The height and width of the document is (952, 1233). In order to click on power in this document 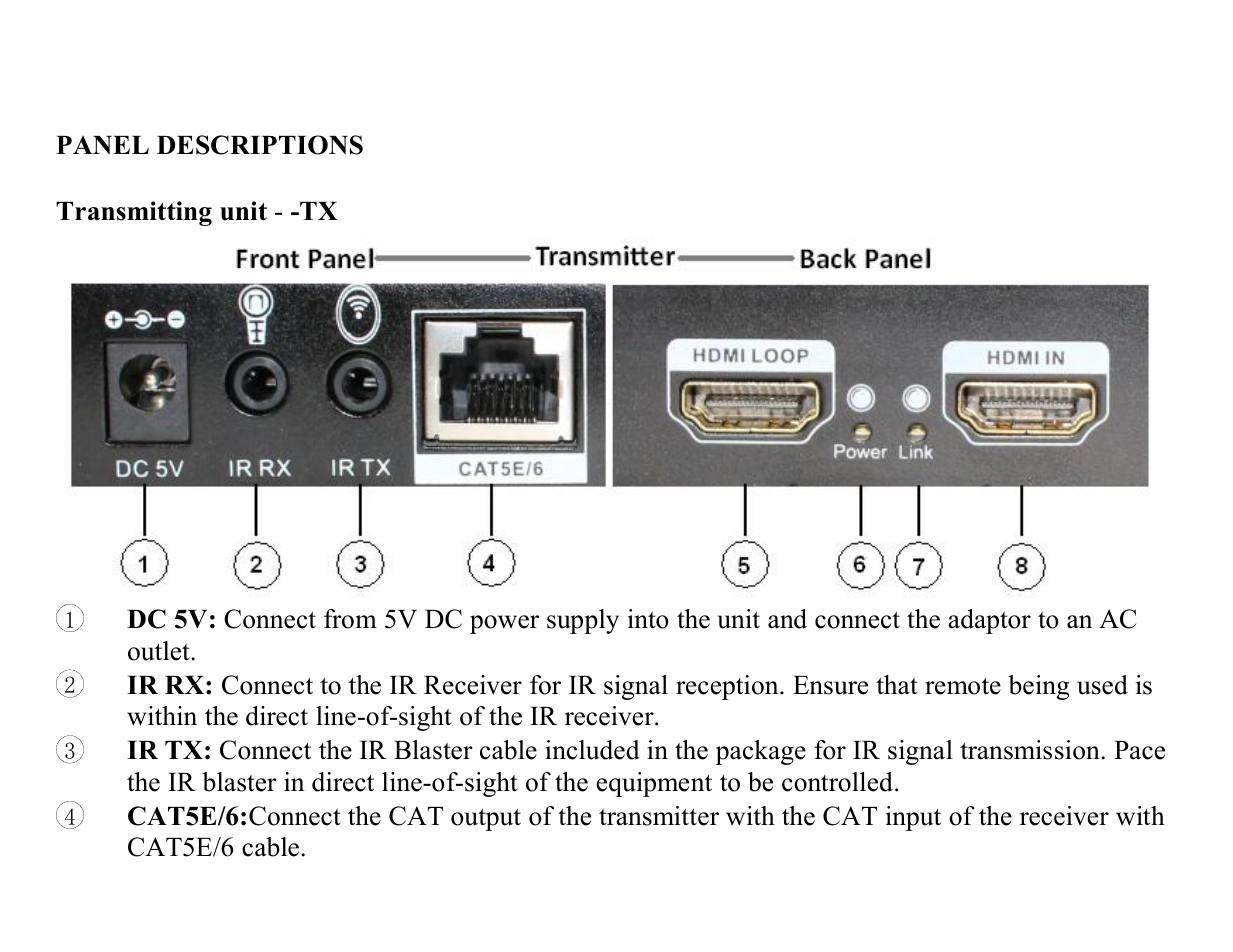, I will do `click(504, 624)`.
